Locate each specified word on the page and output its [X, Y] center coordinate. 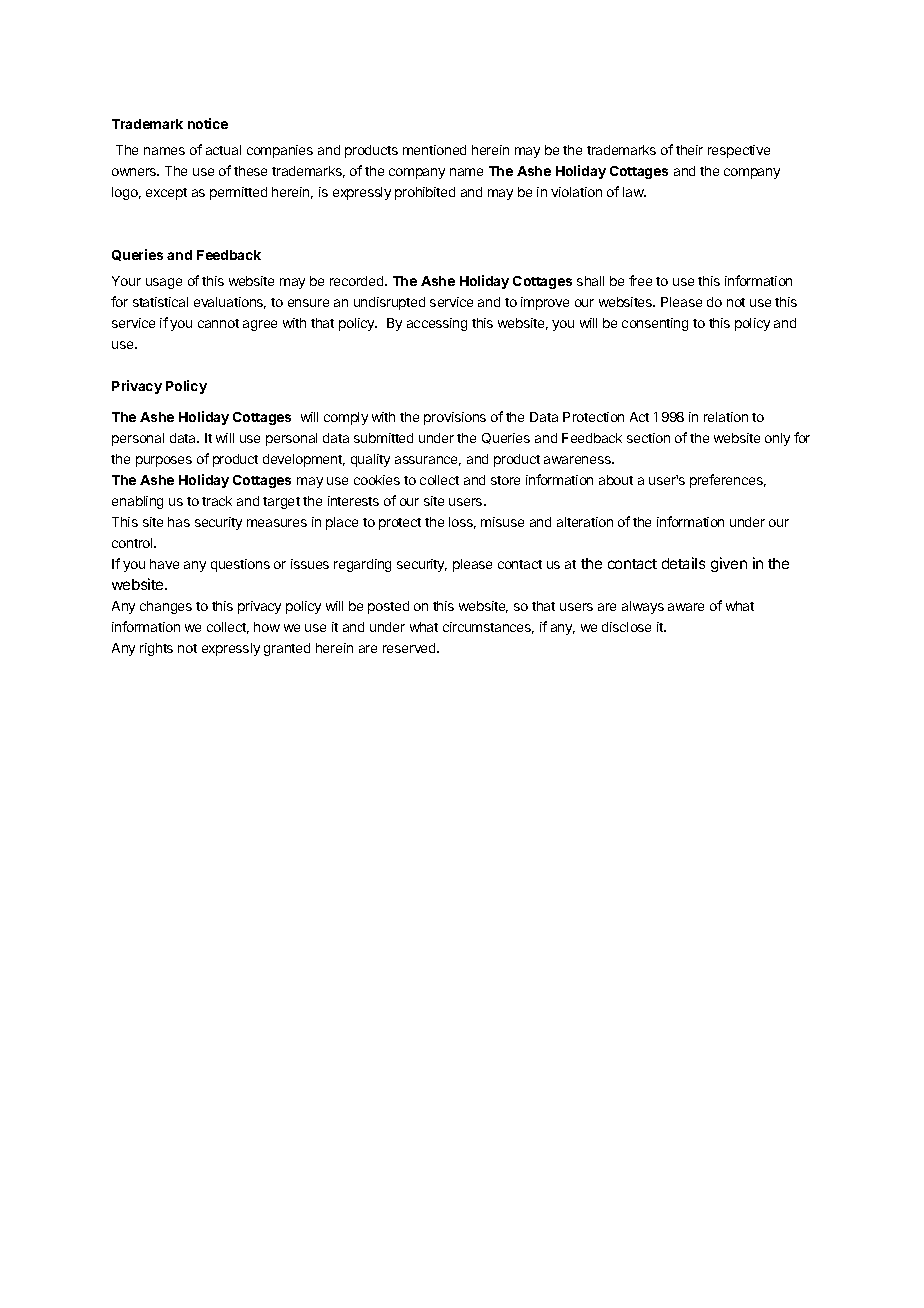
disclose [626, 627]
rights [156, 649]
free [640, 280]
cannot [218, 323]
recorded [358, 281]
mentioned [434, 150]
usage [164, 283]
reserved [410, 648]
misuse [502, 522]
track [217, 501]
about [616, 480]
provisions [455, 418]
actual [223, 150]
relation [726, 417]
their [689, 150]
